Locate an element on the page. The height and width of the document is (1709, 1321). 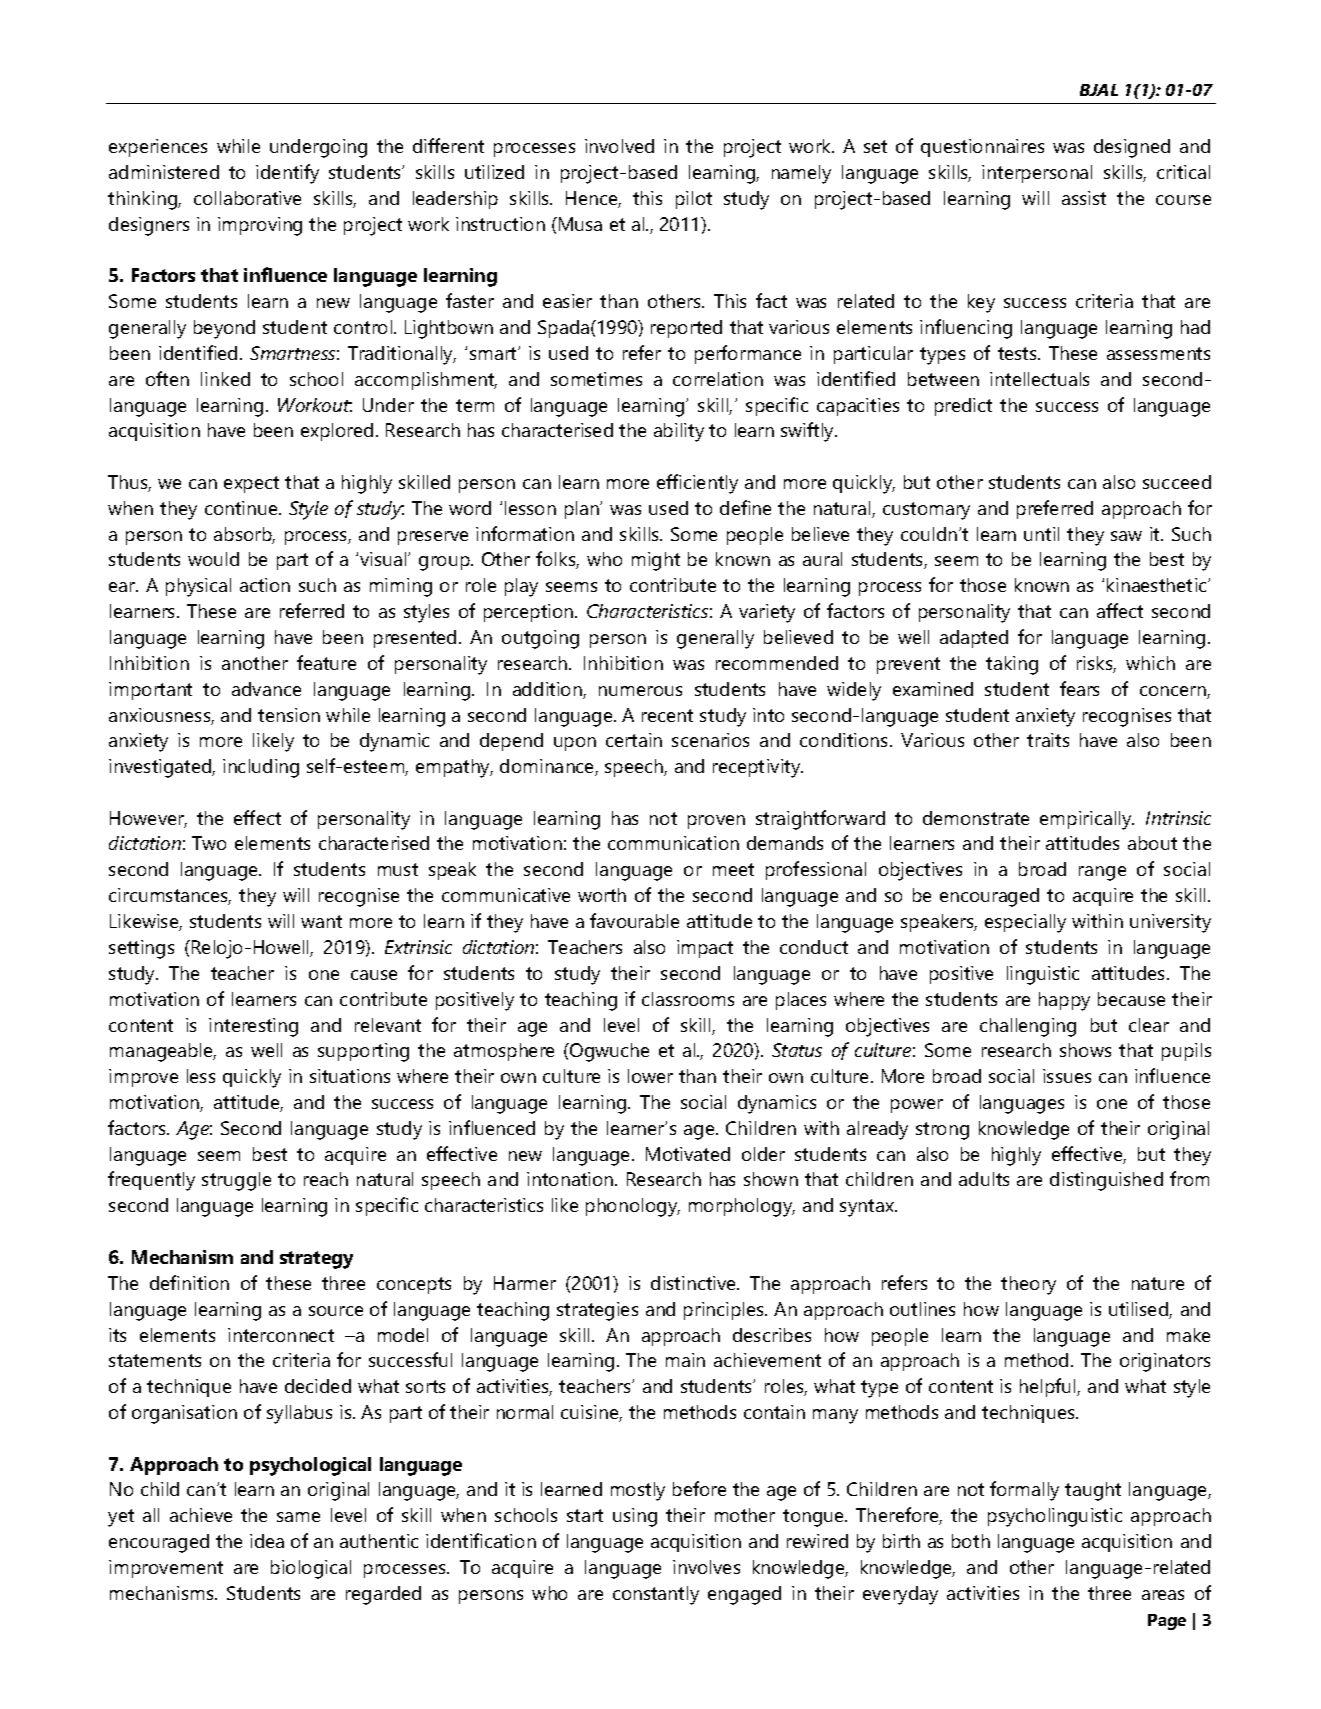
assist is located at coordinates (1084, 198).
